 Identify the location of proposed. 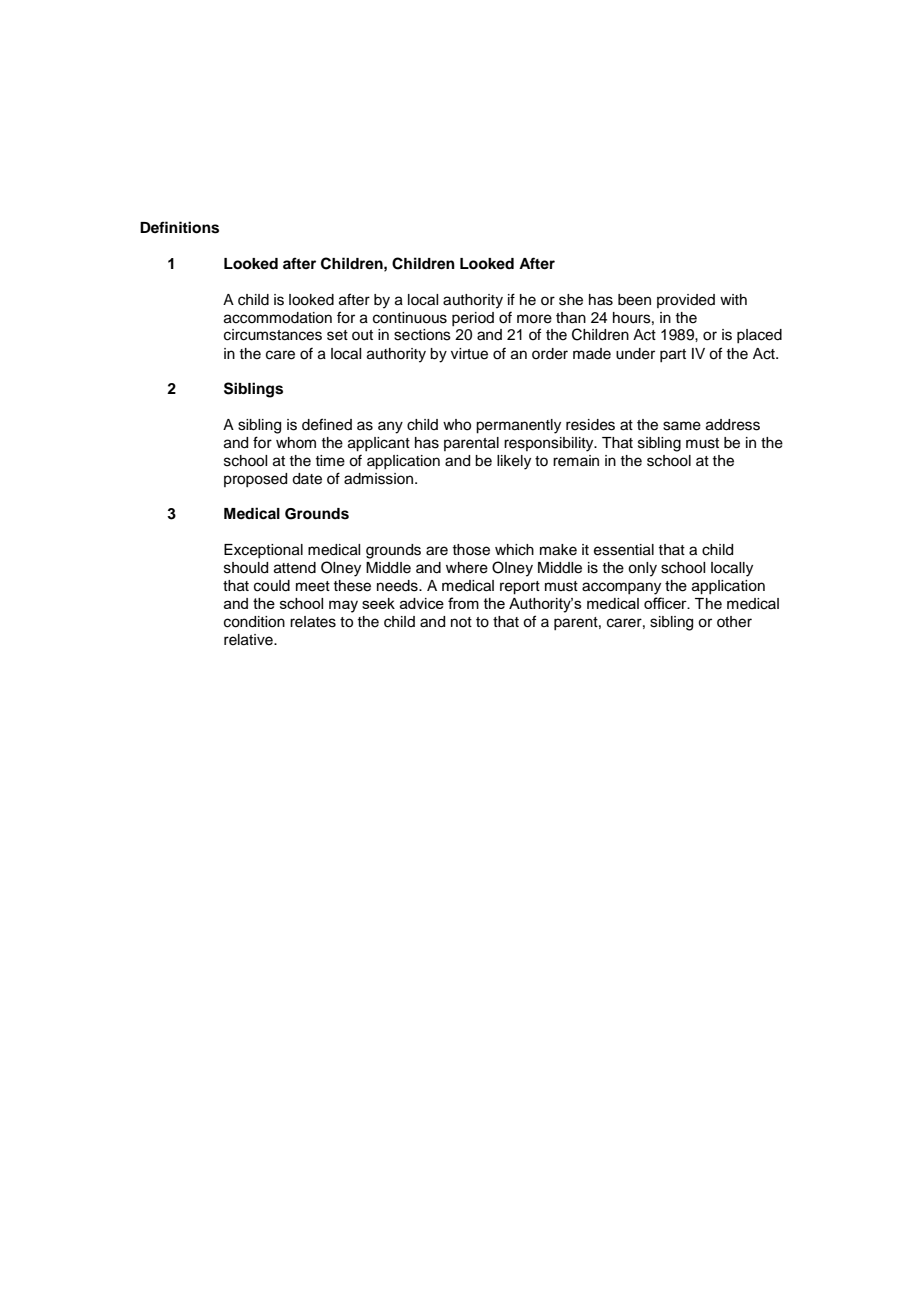
(255, 480).
